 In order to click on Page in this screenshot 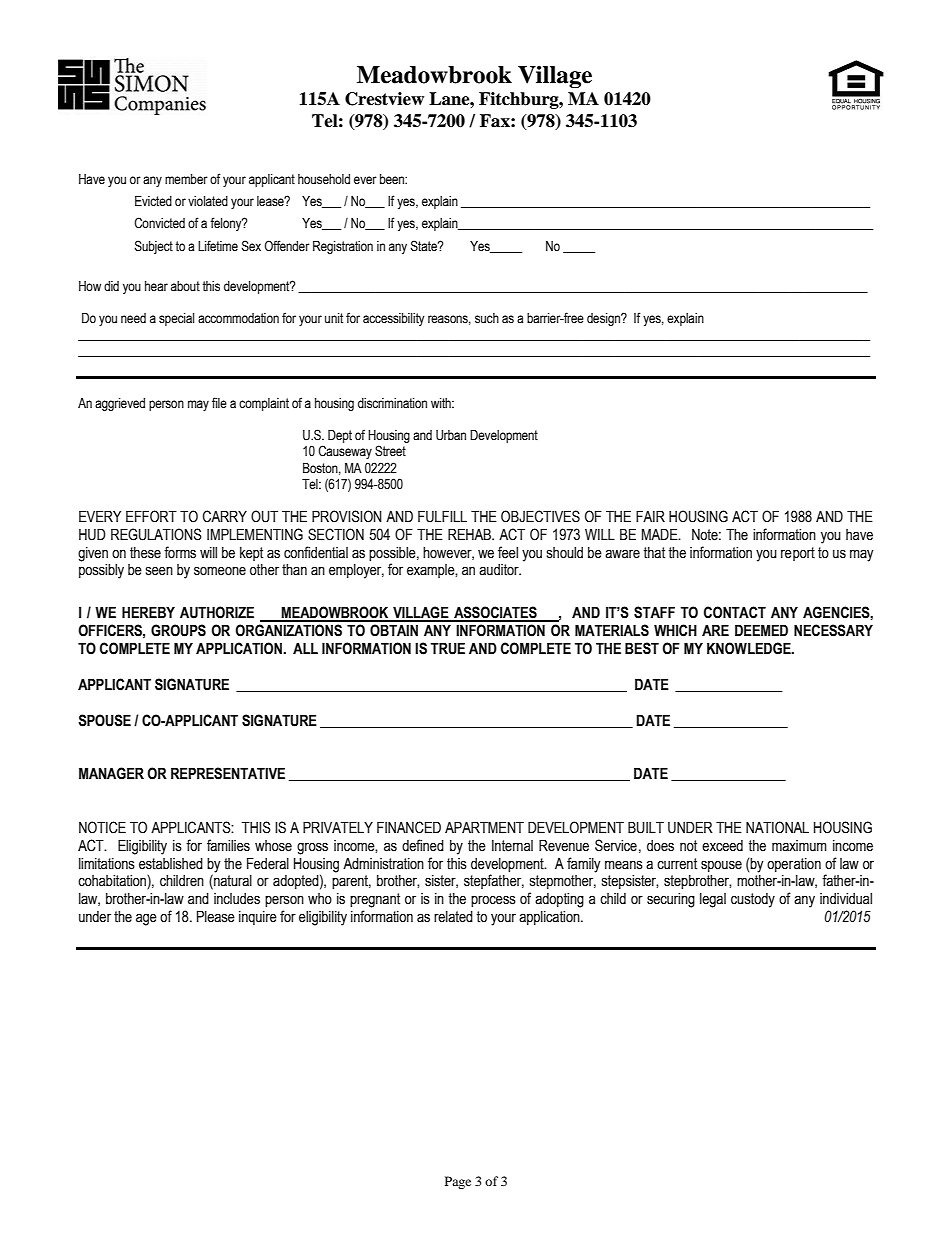, I will do `click(458, 1182)`.
